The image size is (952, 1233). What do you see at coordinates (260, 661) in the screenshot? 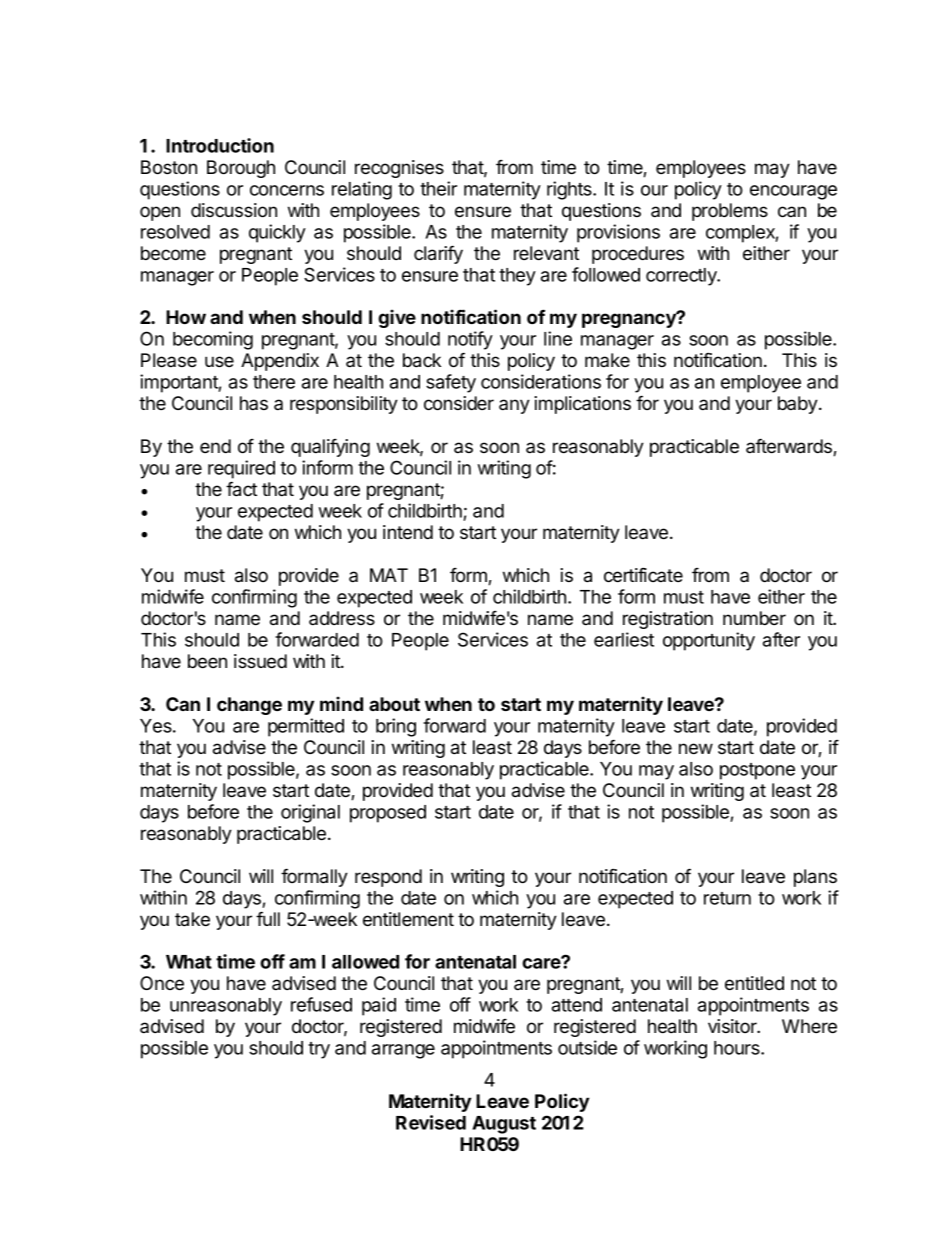
I see `issued` at bounding box center [260, 661].
